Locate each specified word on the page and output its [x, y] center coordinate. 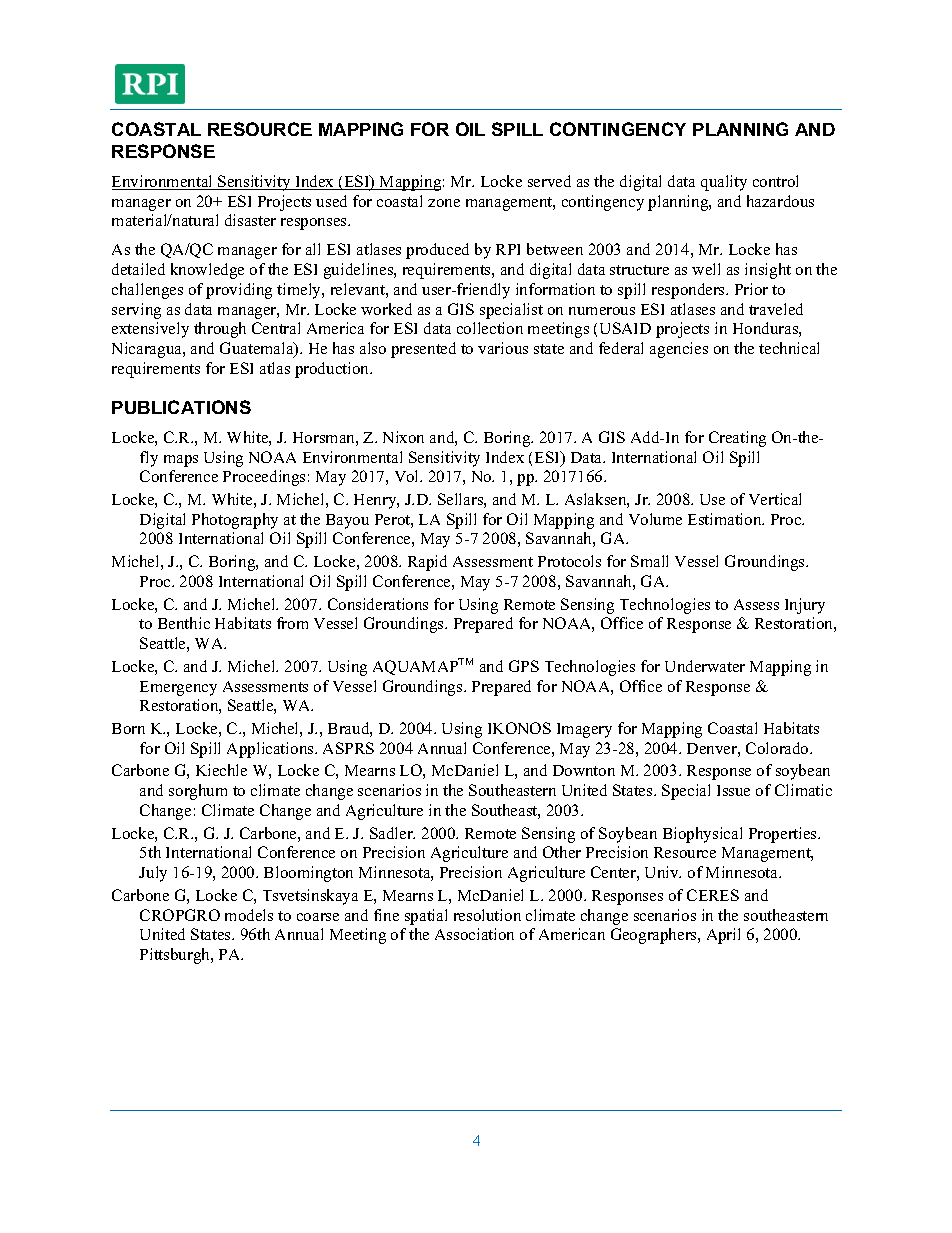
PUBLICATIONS [181, 407]
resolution [487, 915]
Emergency [178, 688]
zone [444, 203]
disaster [250, 220]
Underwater [705, 666]
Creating [737, 439]
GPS [524, 666]
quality [724, 183]
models [249, 915]
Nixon [403, 437]
